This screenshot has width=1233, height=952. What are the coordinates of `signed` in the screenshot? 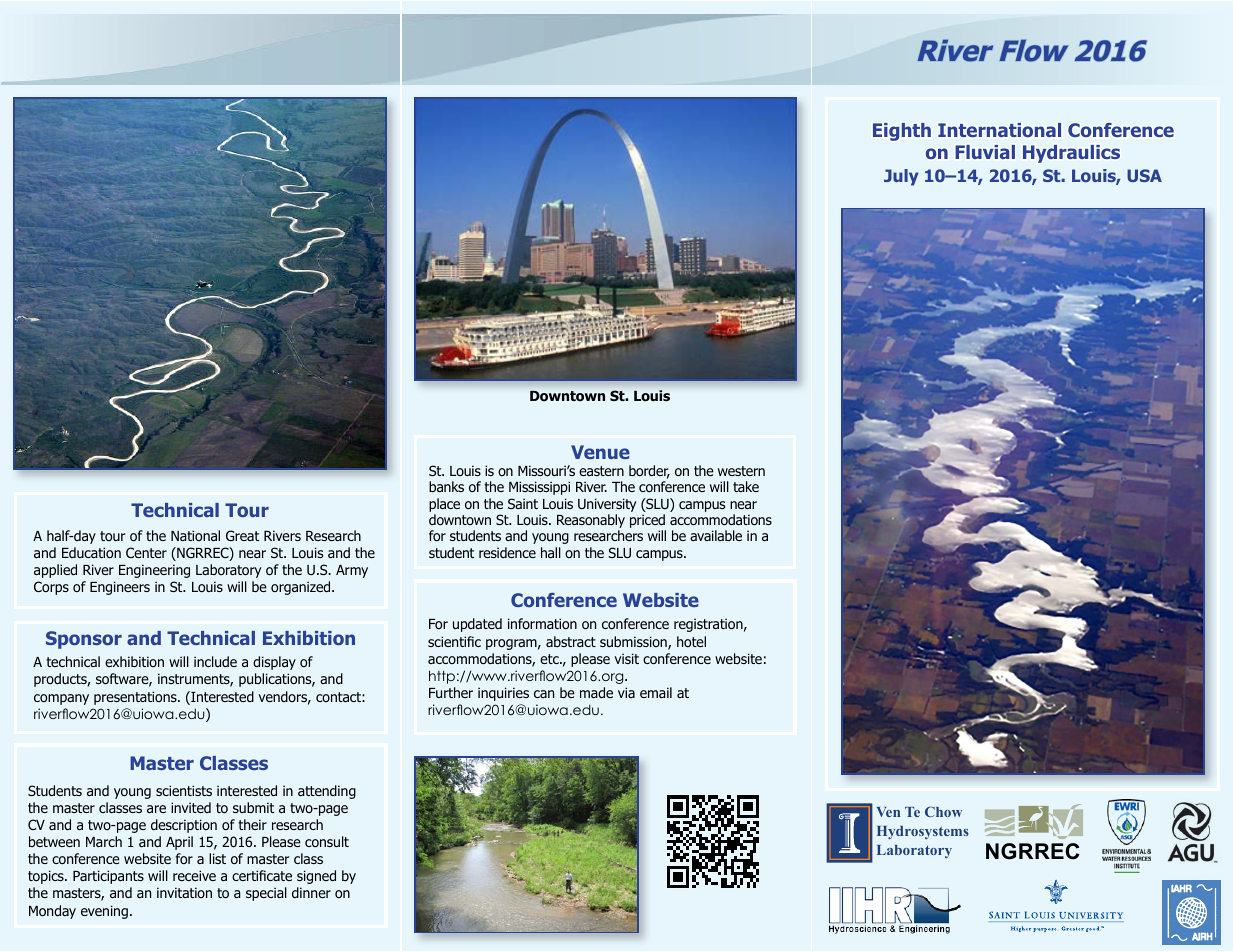 It's located at (316, 877).
